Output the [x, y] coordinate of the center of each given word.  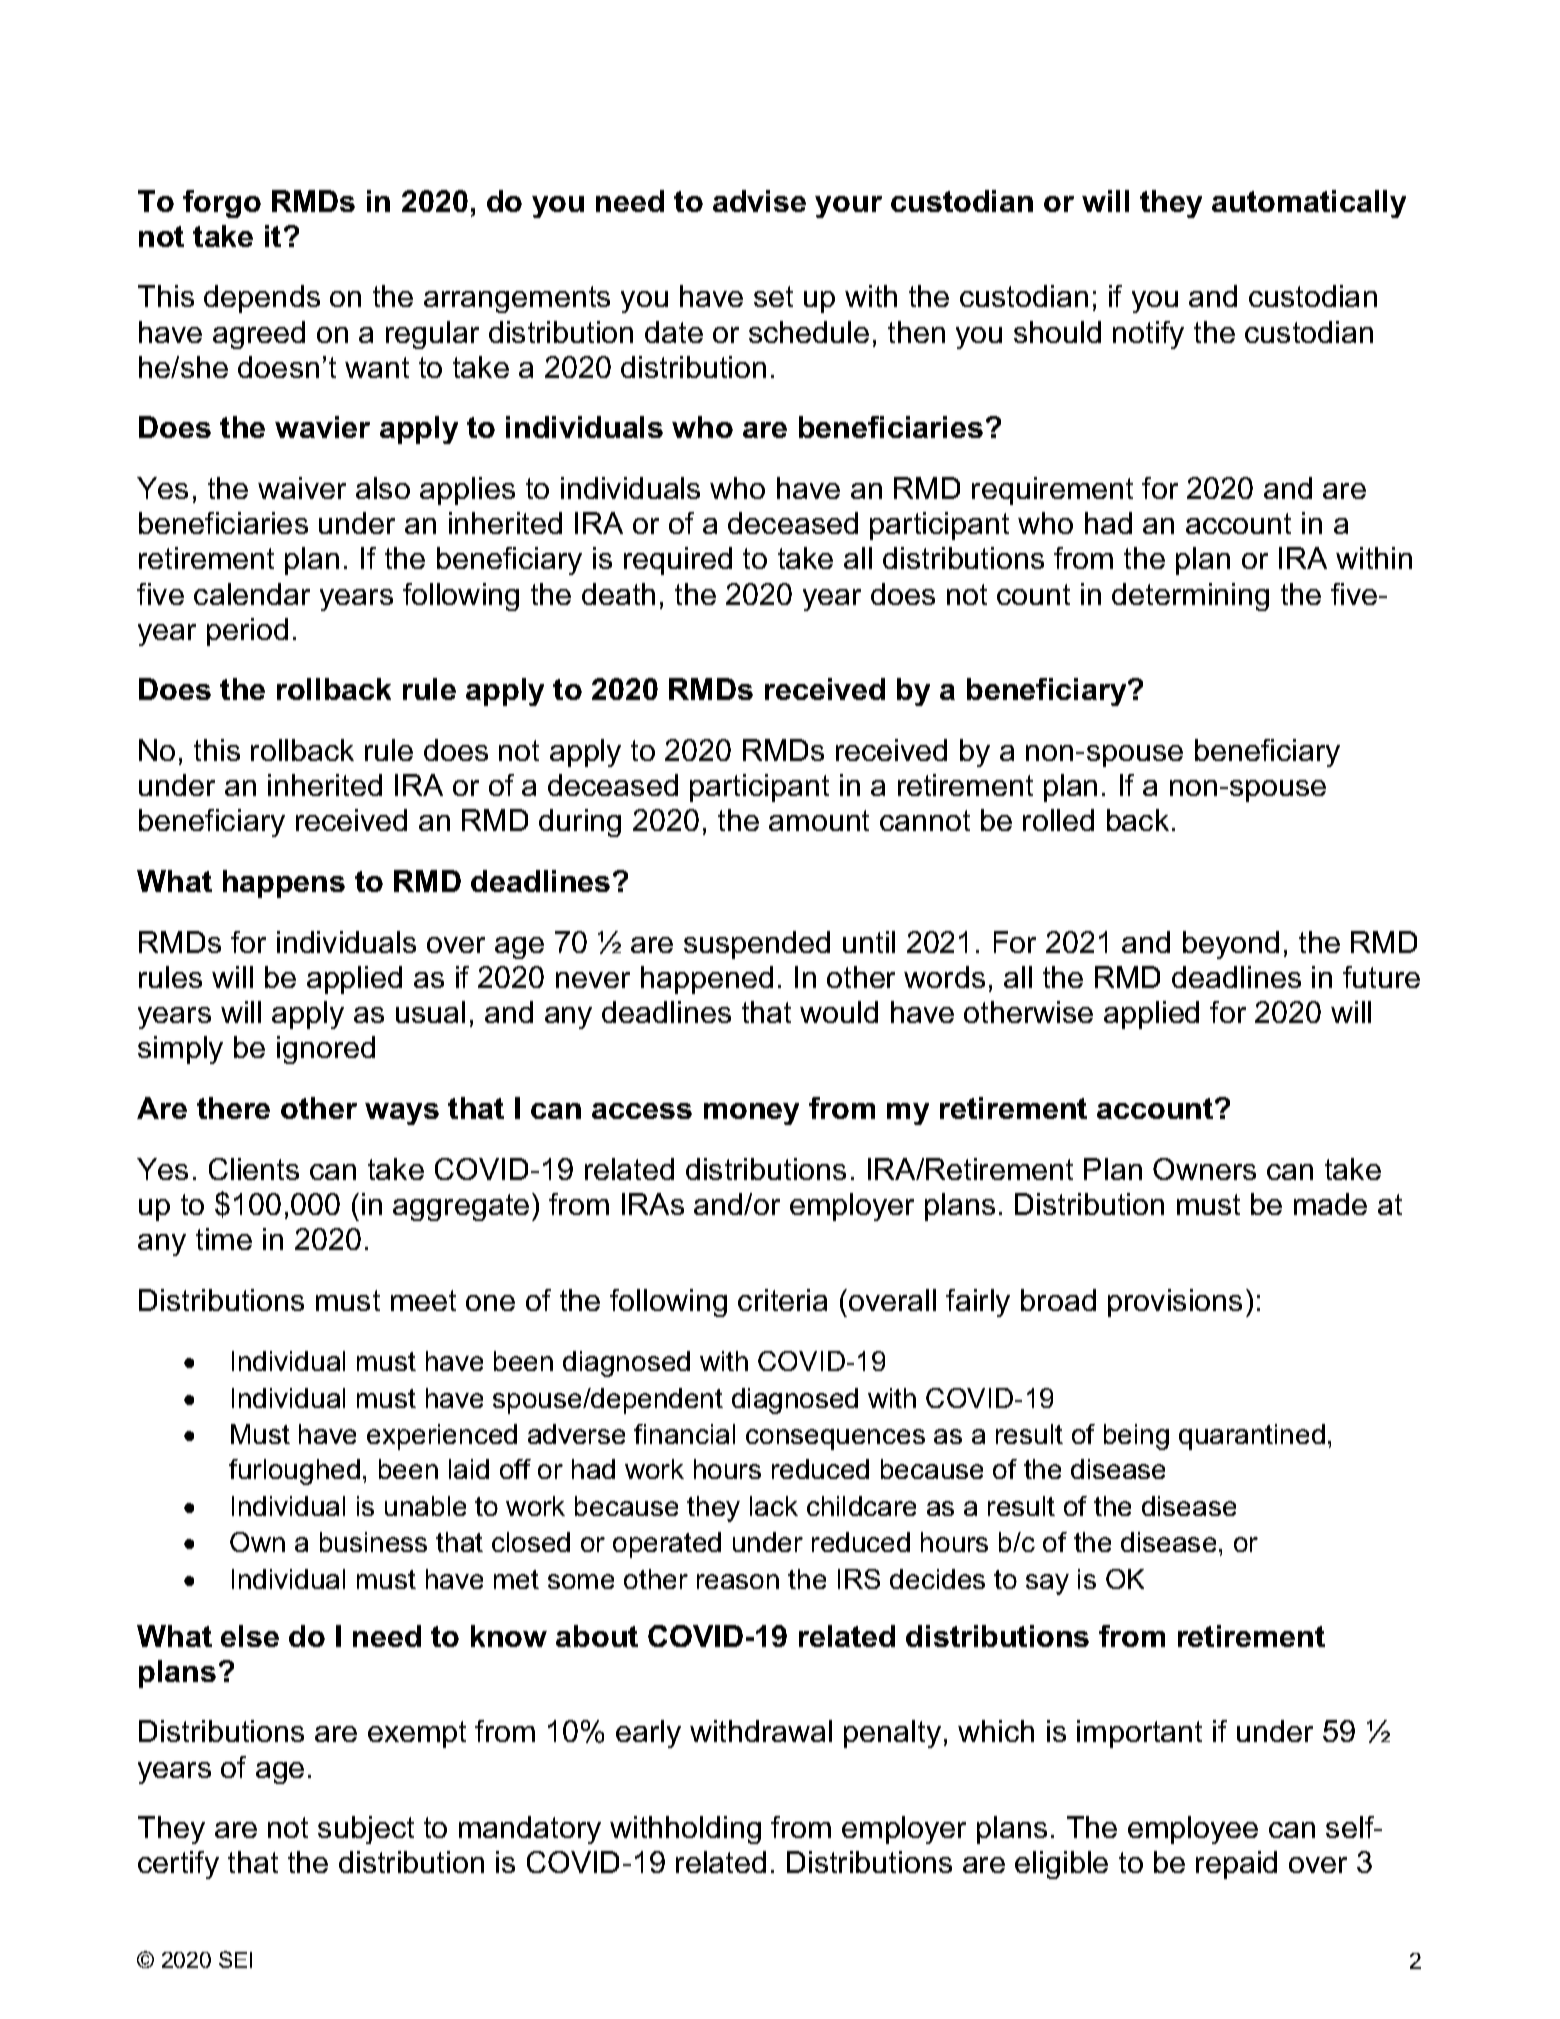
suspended [757, 945]
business [373, 1542]
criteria [782, 1300]
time [224, 1239]
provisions [1175, 1303]
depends [262, 299]
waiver [302, 488]
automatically [1309, 204]
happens [284, 884]
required [678, 561]
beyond [1231, 945]
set [773, 296]
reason [738, 1581]
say [1047, 1584]
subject [366, 1830]
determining [1190, 597]
